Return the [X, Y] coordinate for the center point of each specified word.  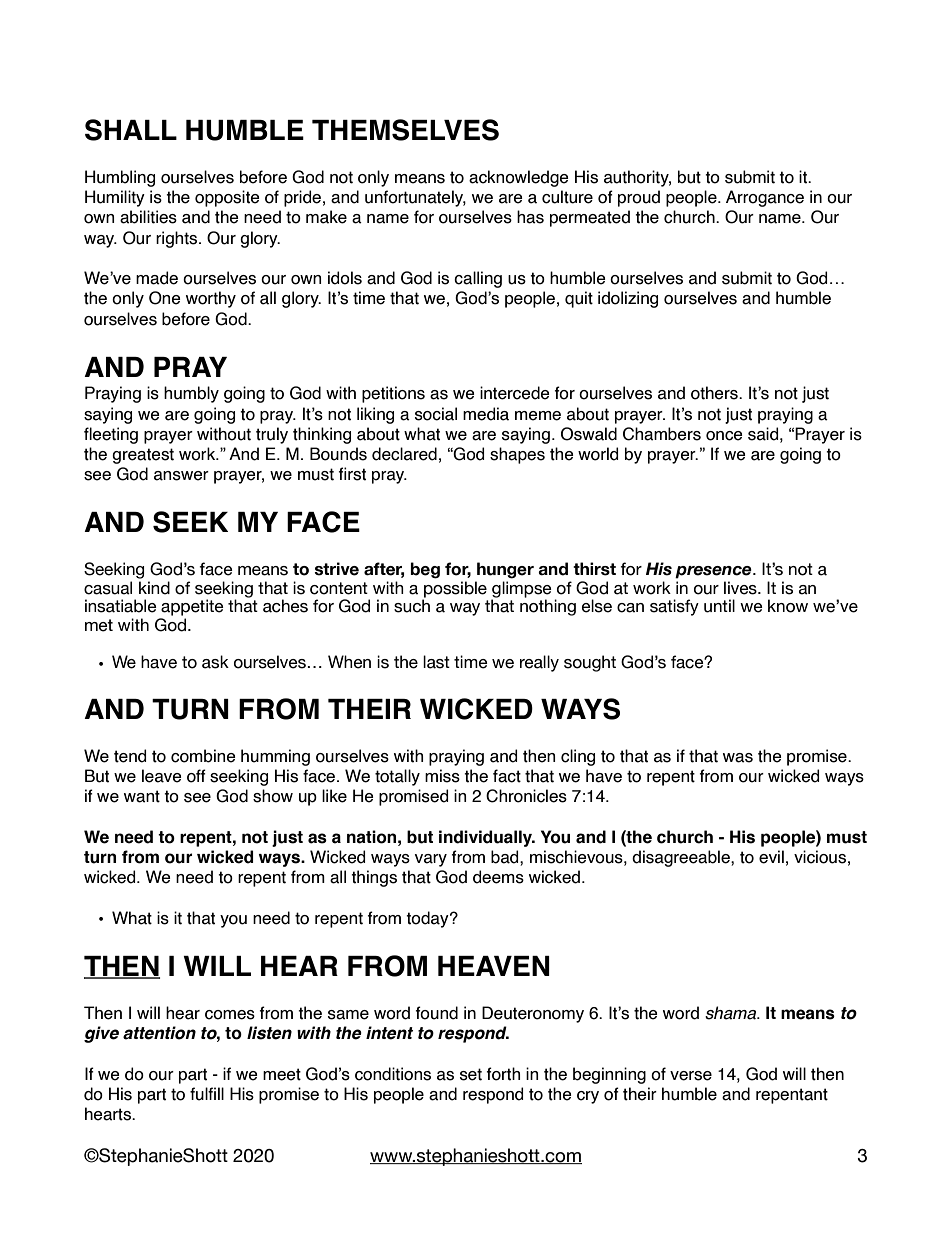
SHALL [131, 130]
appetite [192, 607]
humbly [191, 394]
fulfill [207, 1094]
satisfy [674, 607]
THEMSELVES [405, 130]
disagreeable [682, 858]
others [715, 393]
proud [639, 198]
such [412, 606]
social [436, 414]
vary [431, 860]
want [142, 796]
